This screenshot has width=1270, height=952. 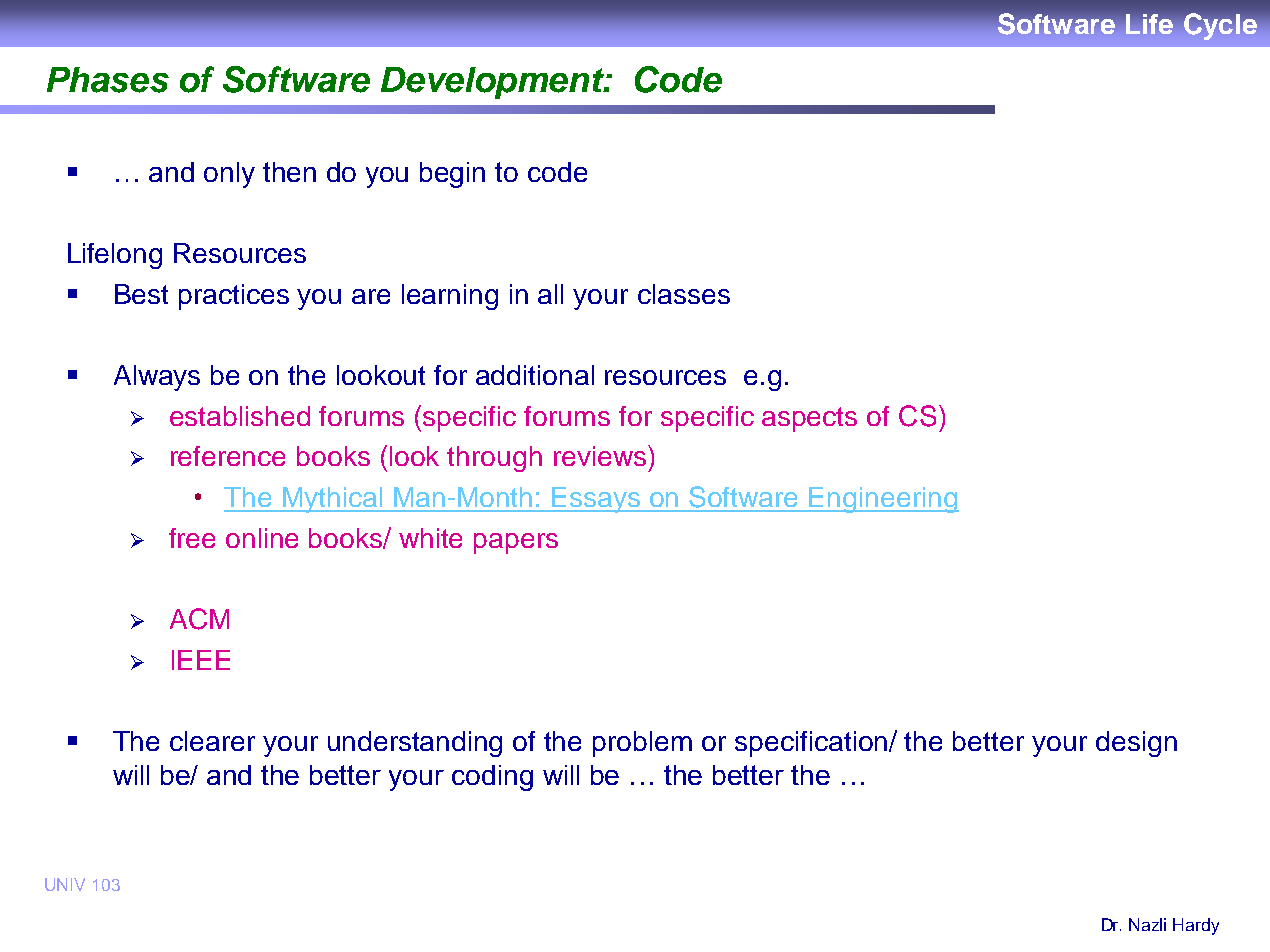 What do you see at coordinates (1220, 26) in the screenshot?
I see `Cycle` at bounding box center [1220, 26].
